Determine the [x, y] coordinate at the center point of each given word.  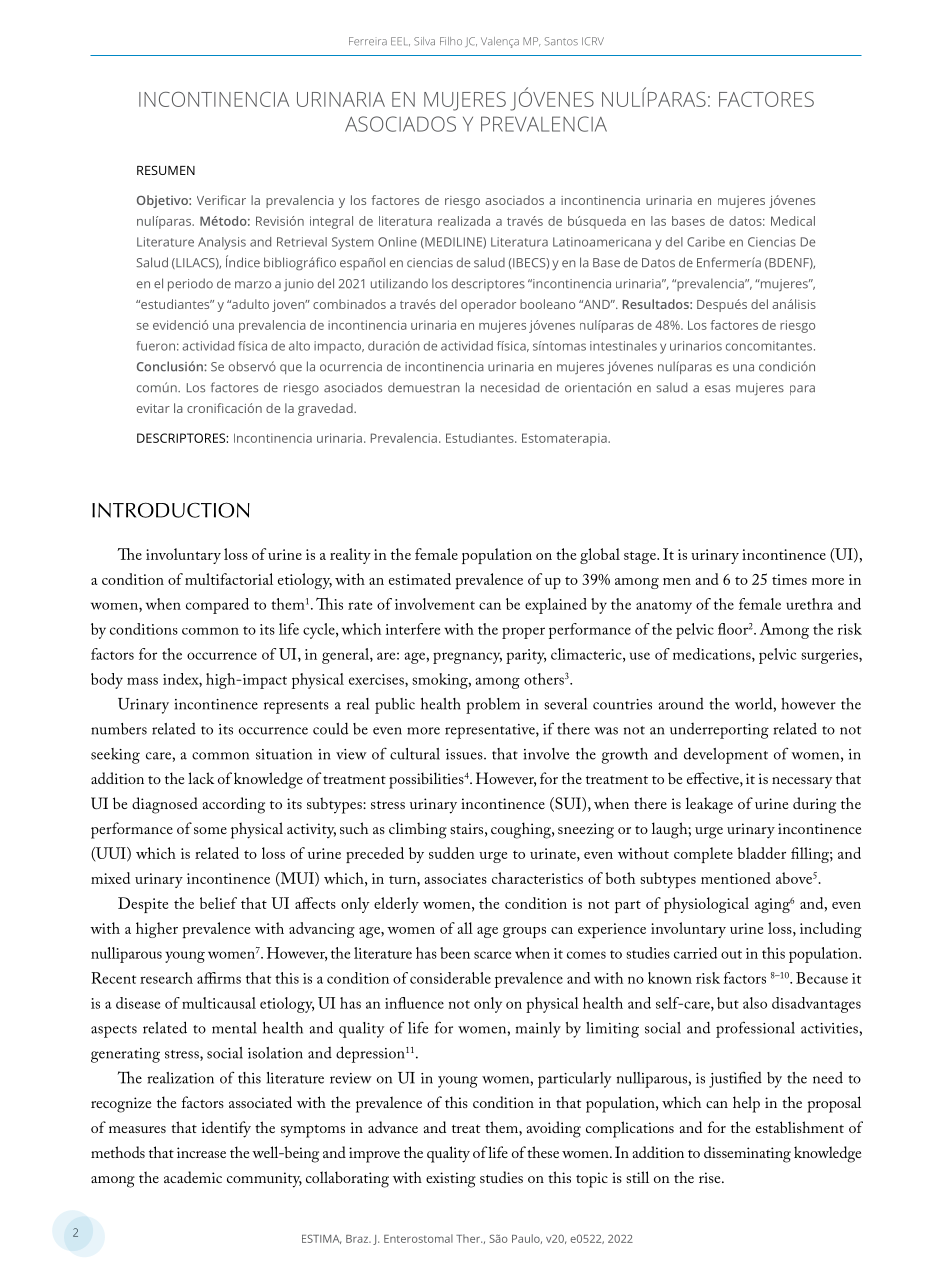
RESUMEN [166, 170]
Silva [424, 41]
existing [451, 1180]
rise [711, 1177]
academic [193, 1177]
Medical [793, 221]
